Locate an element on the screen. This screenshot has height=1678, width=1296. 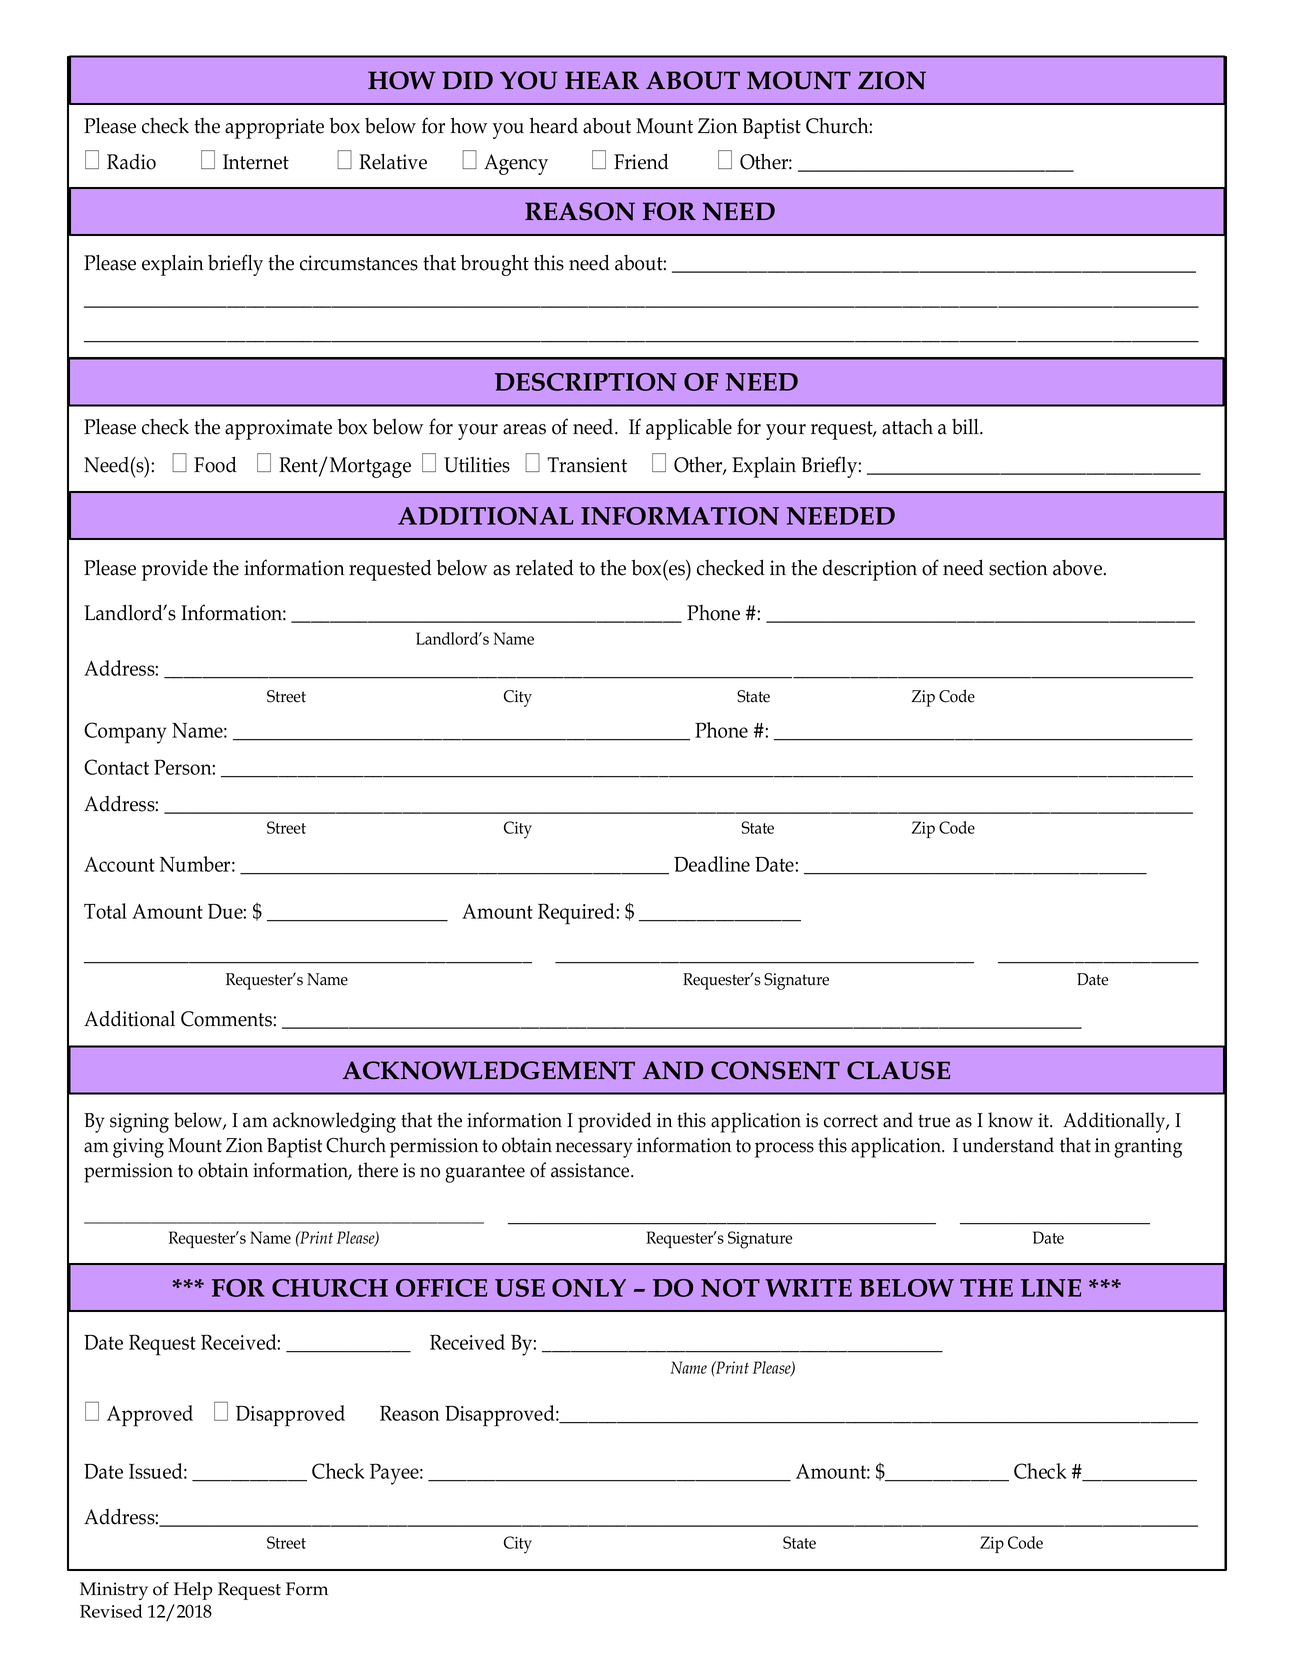
Agency is located at coordinates (516, 164).
